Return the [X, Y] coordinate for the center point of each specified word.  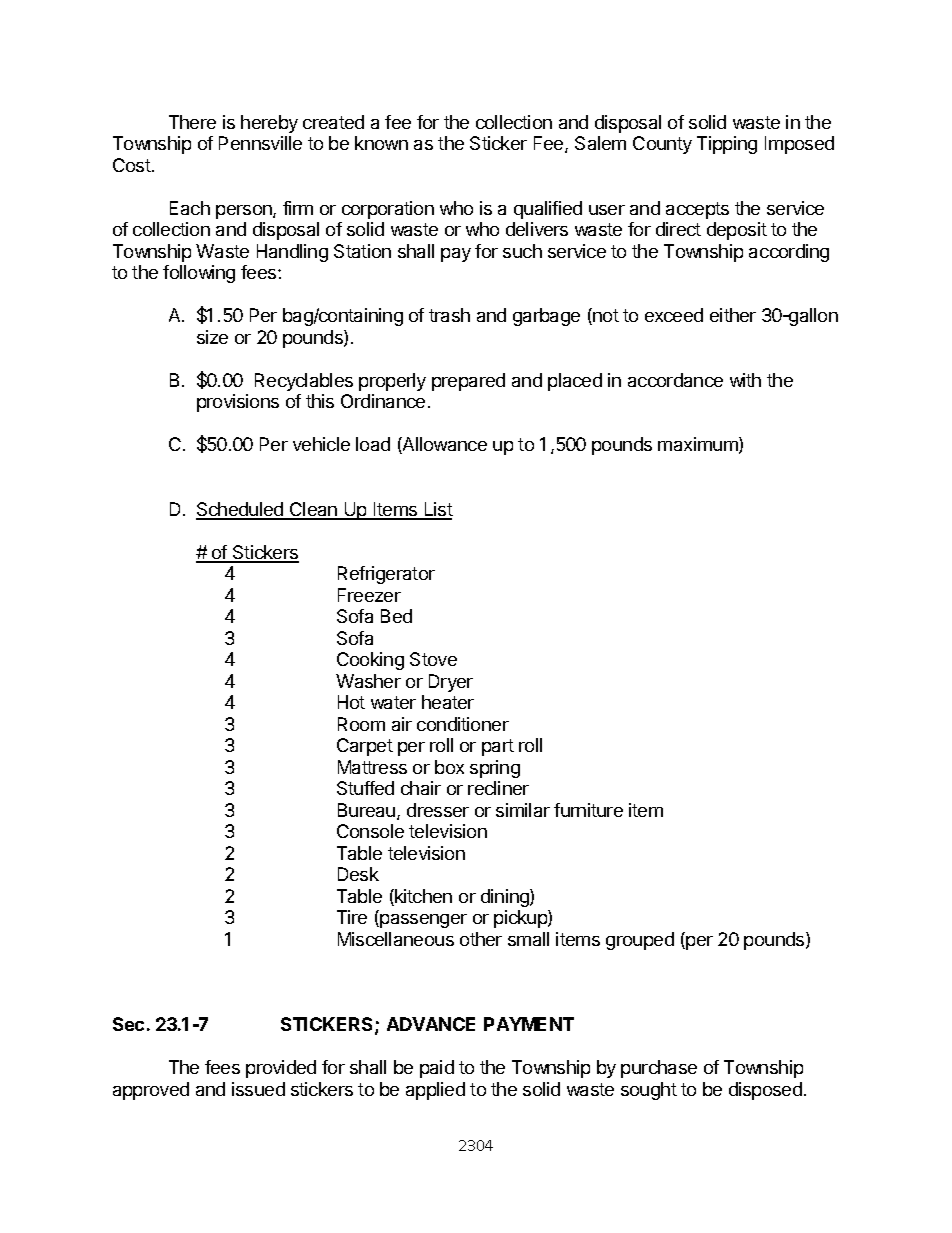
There [192, 122]
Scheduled [241, 510]
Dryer [451, 683]
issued [258, 1089]
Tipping [727, 145]
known [381, 143]
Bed [396, 616]
